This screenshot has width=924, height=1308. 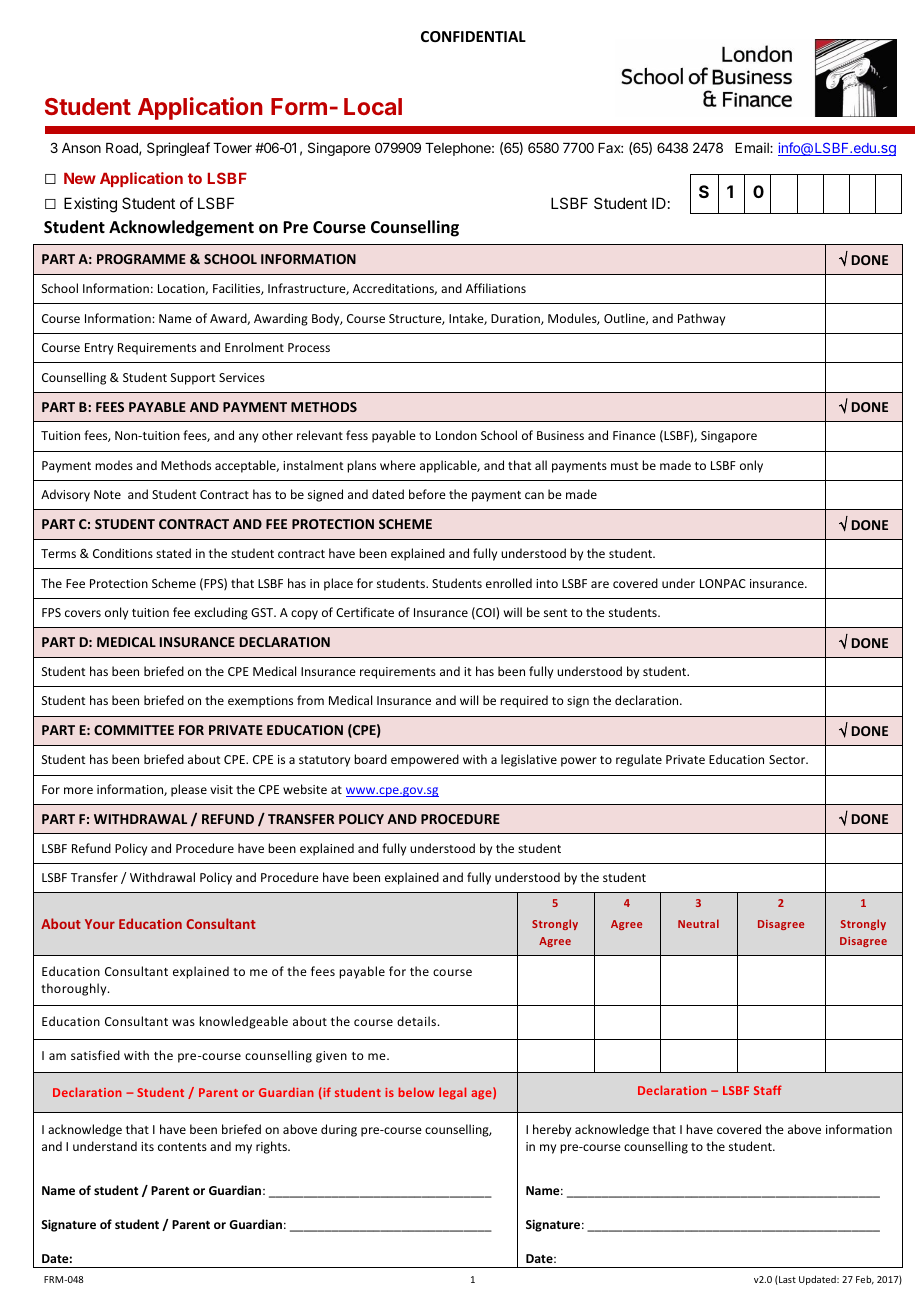 What do you see at coordinates (698, 923) in the screenshot?
I see `Neutral` at bounding box center [698, 923].
